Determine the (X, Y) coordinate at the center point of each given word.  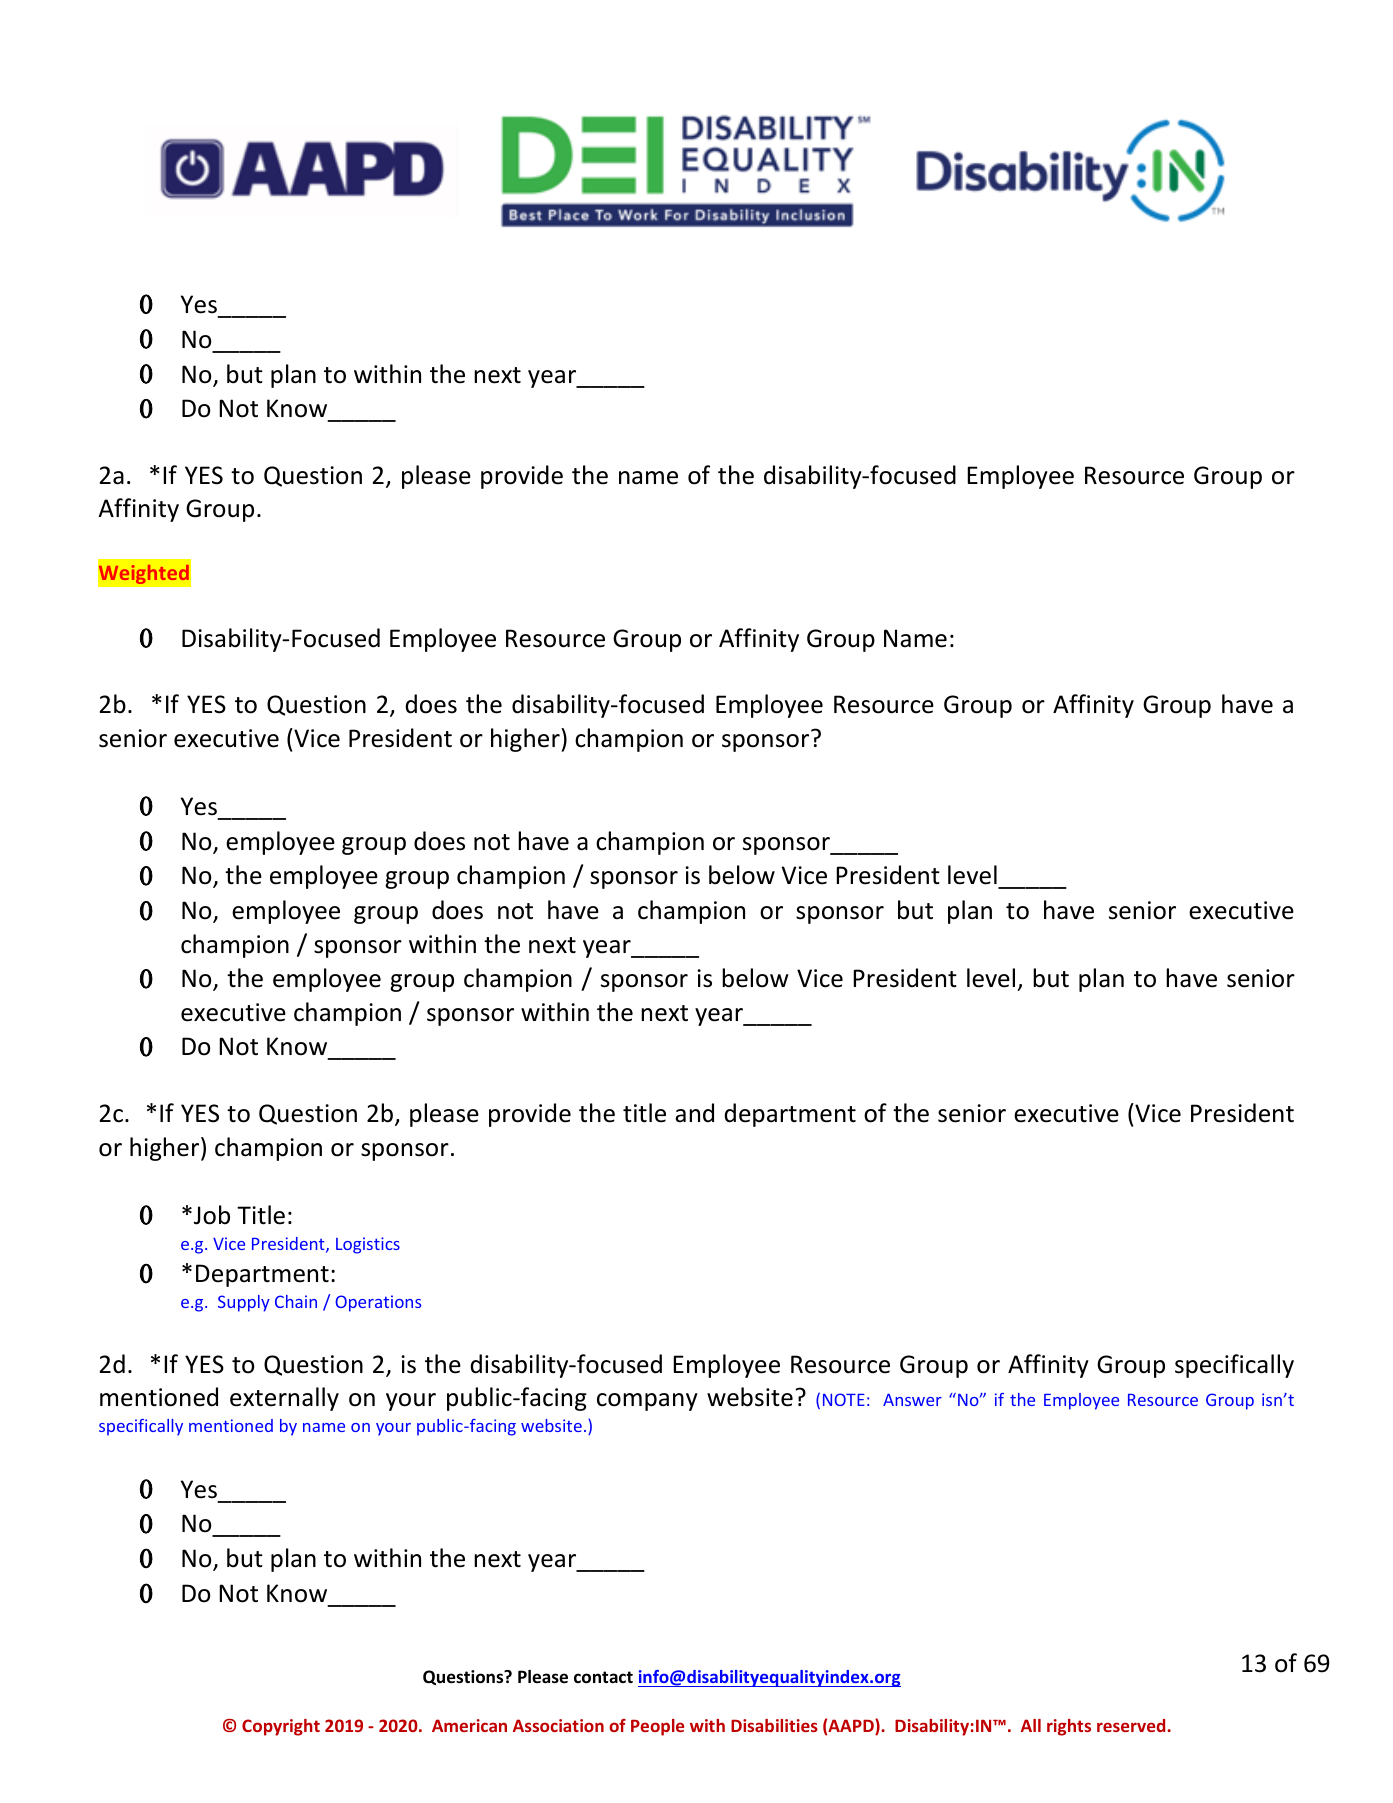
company (647, 1402)
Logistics (368, 1245)
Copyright (281, 1727)
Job (212, 1215)
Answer (912, 1399)
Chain (296, 1301)
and (694, 1113)
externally (284, 1399)
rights (1069, 1727)
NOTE (844, 1399)
